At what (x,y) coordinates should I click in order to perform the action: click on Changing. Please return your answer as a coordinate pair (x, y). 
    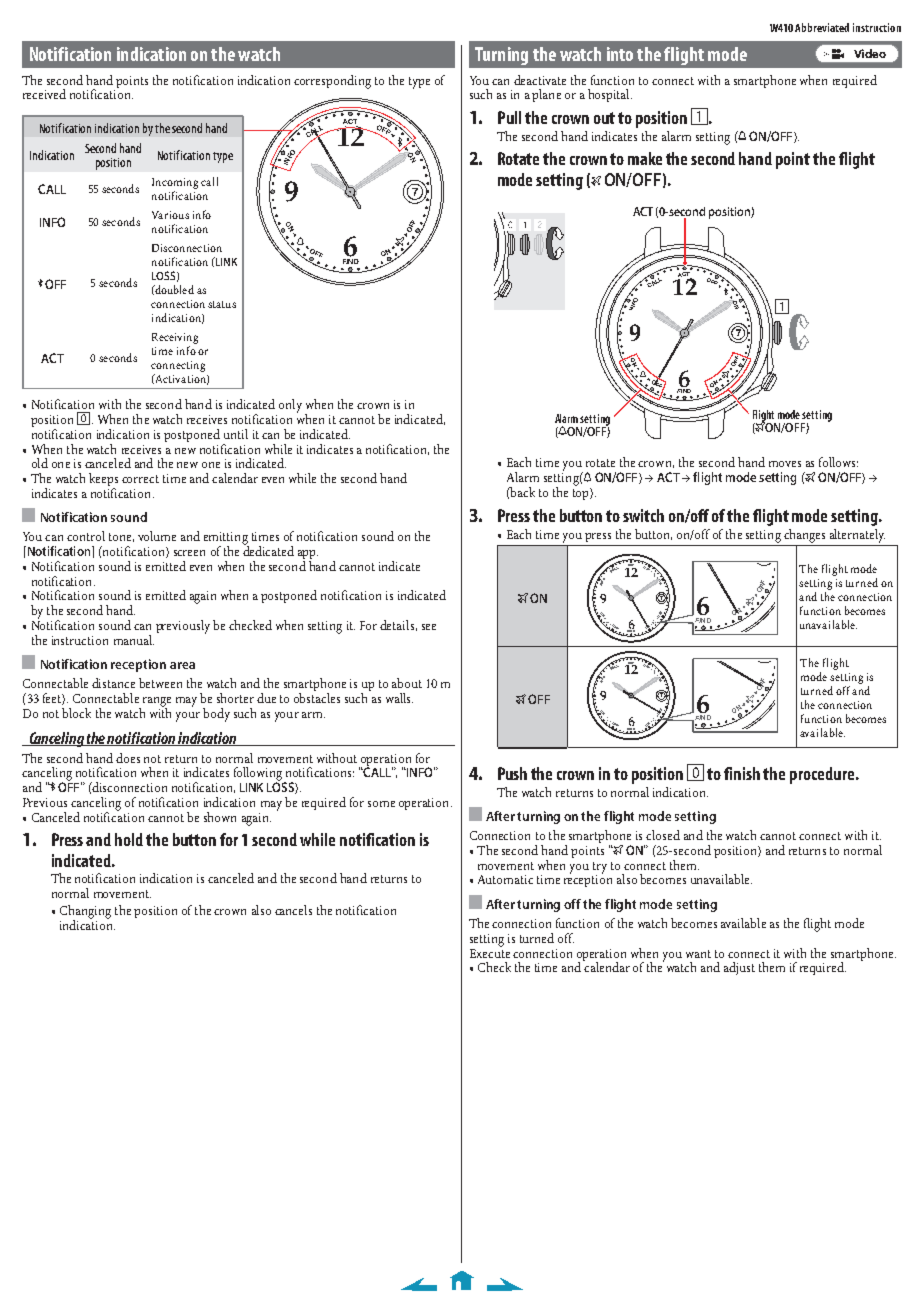
    Looking at the image, I should click on (85, 913).
